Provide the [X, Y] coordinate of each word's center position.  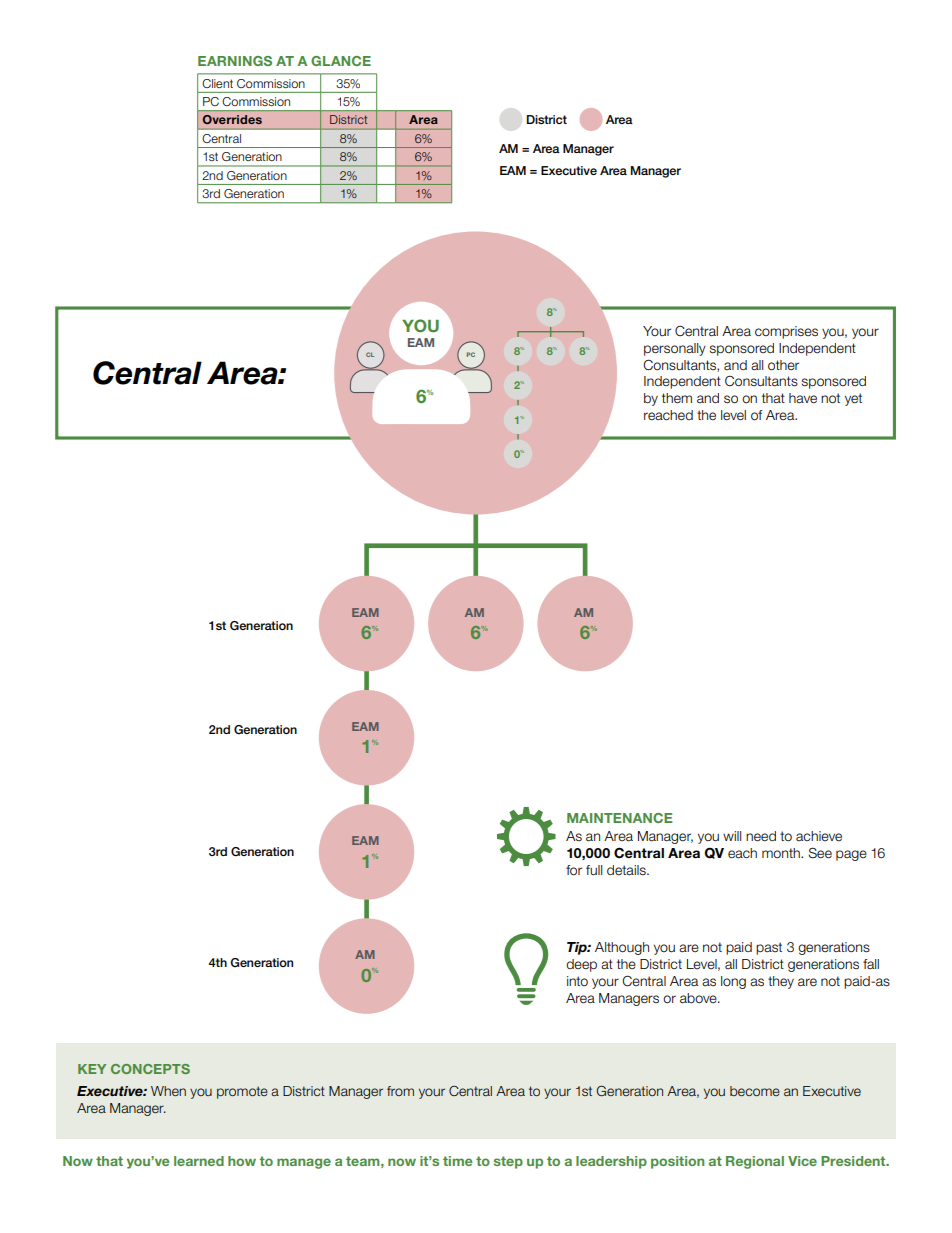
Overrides [232, 119]
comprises [786, 332]
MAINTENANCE [619, 818]
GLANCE [341, 61]
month [782, 853]
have [803, 398]
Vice [802, 1161]
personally [675, 349]
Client [217, 83]
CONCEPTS [150, 1069]
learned [199, 1161]
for [574, 870]
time [457, 1161]
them [677, 398]
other [783, 365]
